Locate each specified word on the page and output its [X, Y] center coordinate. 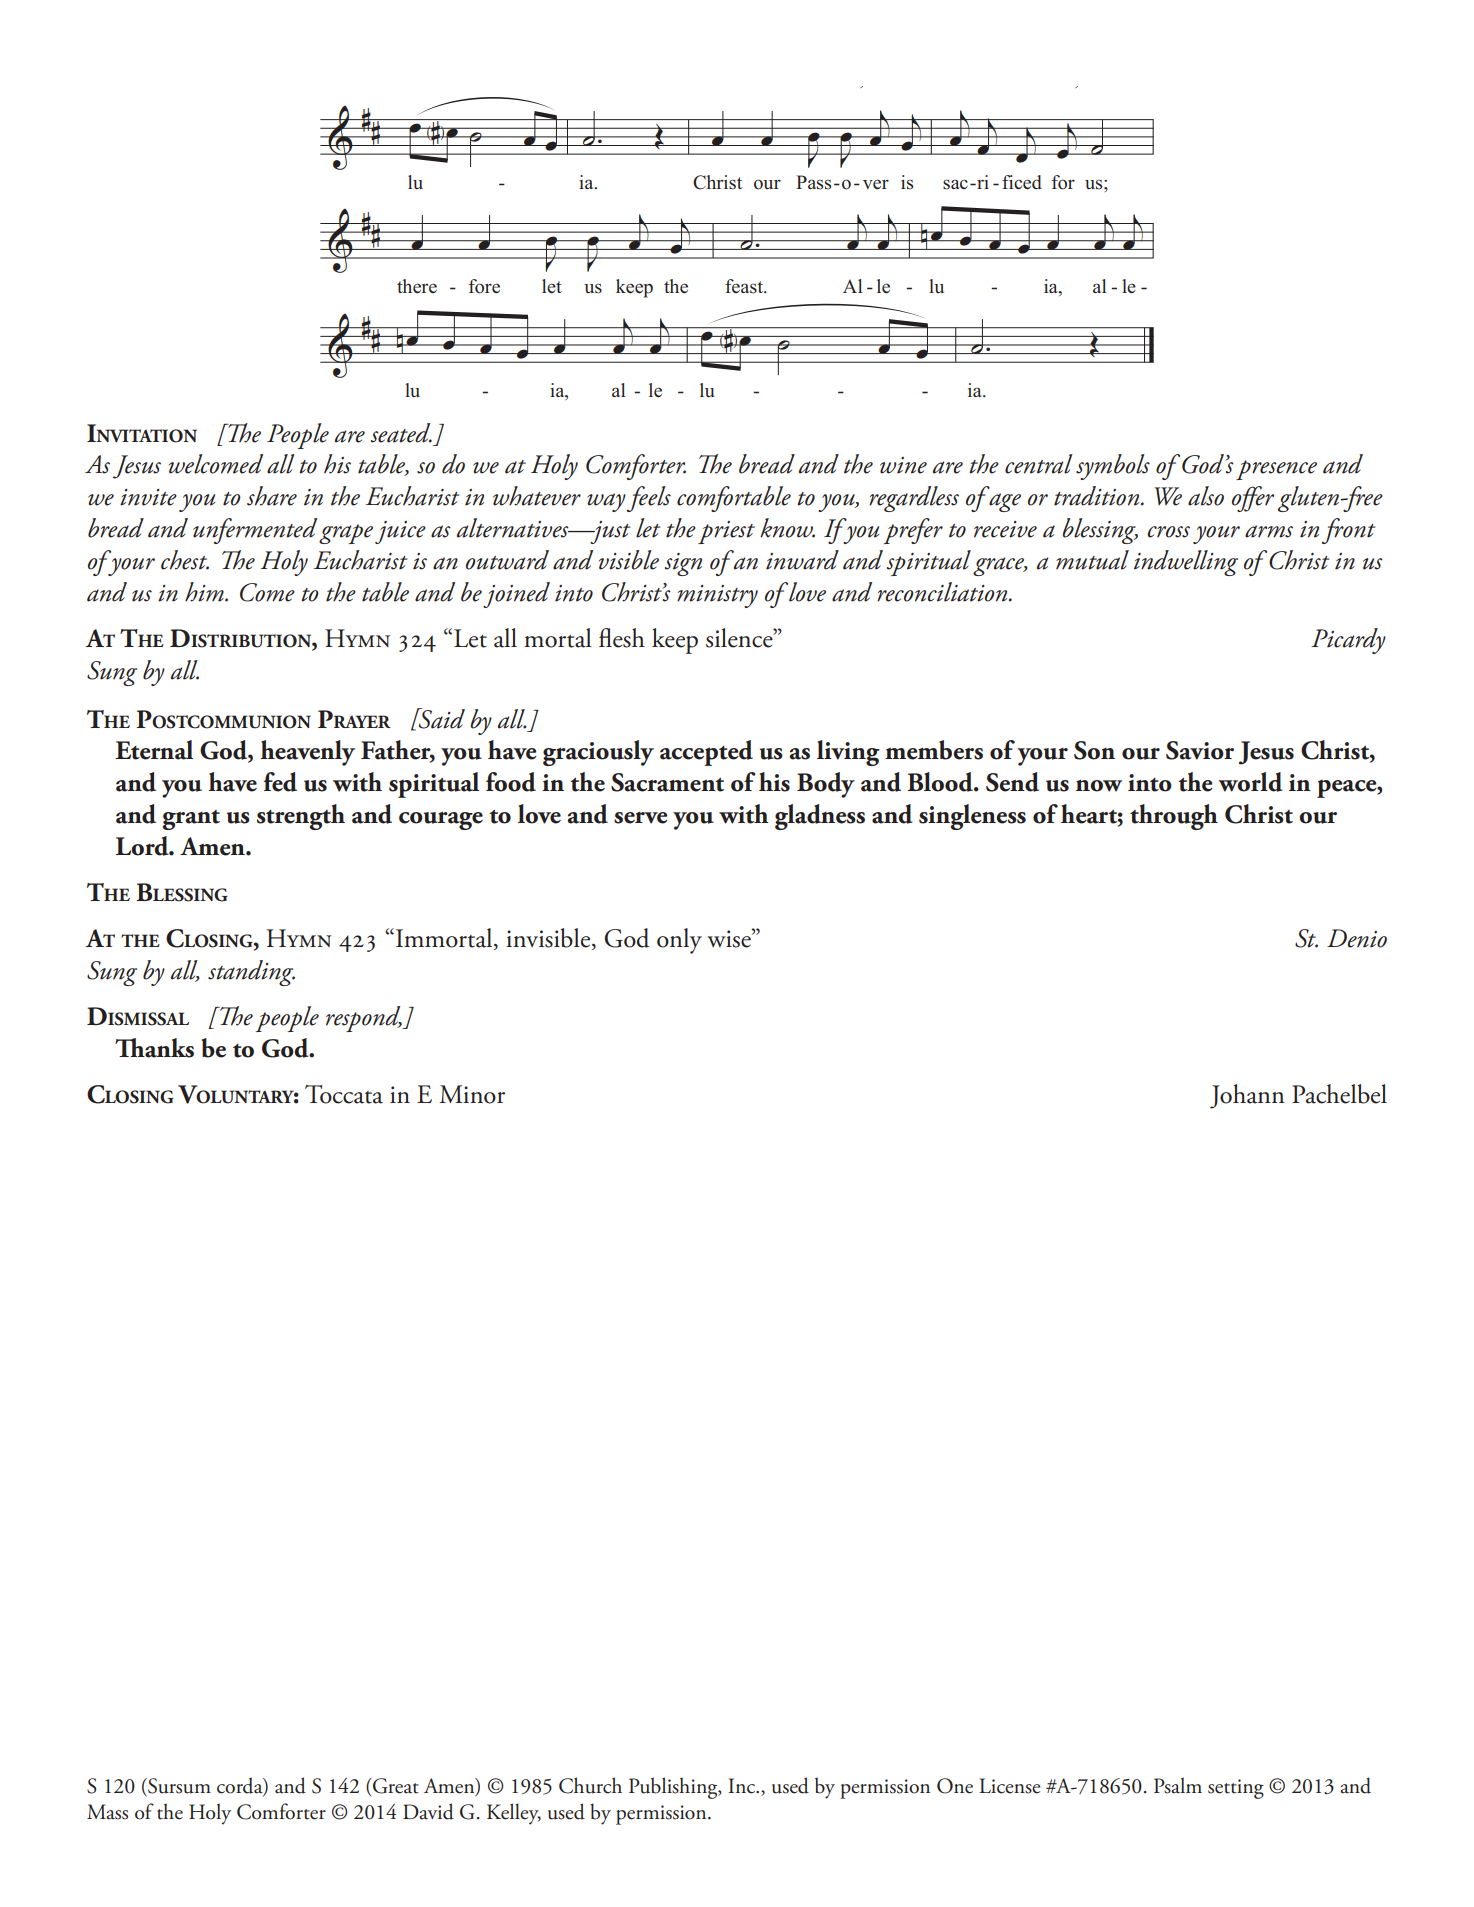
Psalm [1178, 1785]
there [417, 286]
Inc [742, 1786]
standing [251, 973]
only [679, 941]
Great [395, 1786]
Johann [1247, 1096]
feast [745, 286]
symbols [1113, 467]
